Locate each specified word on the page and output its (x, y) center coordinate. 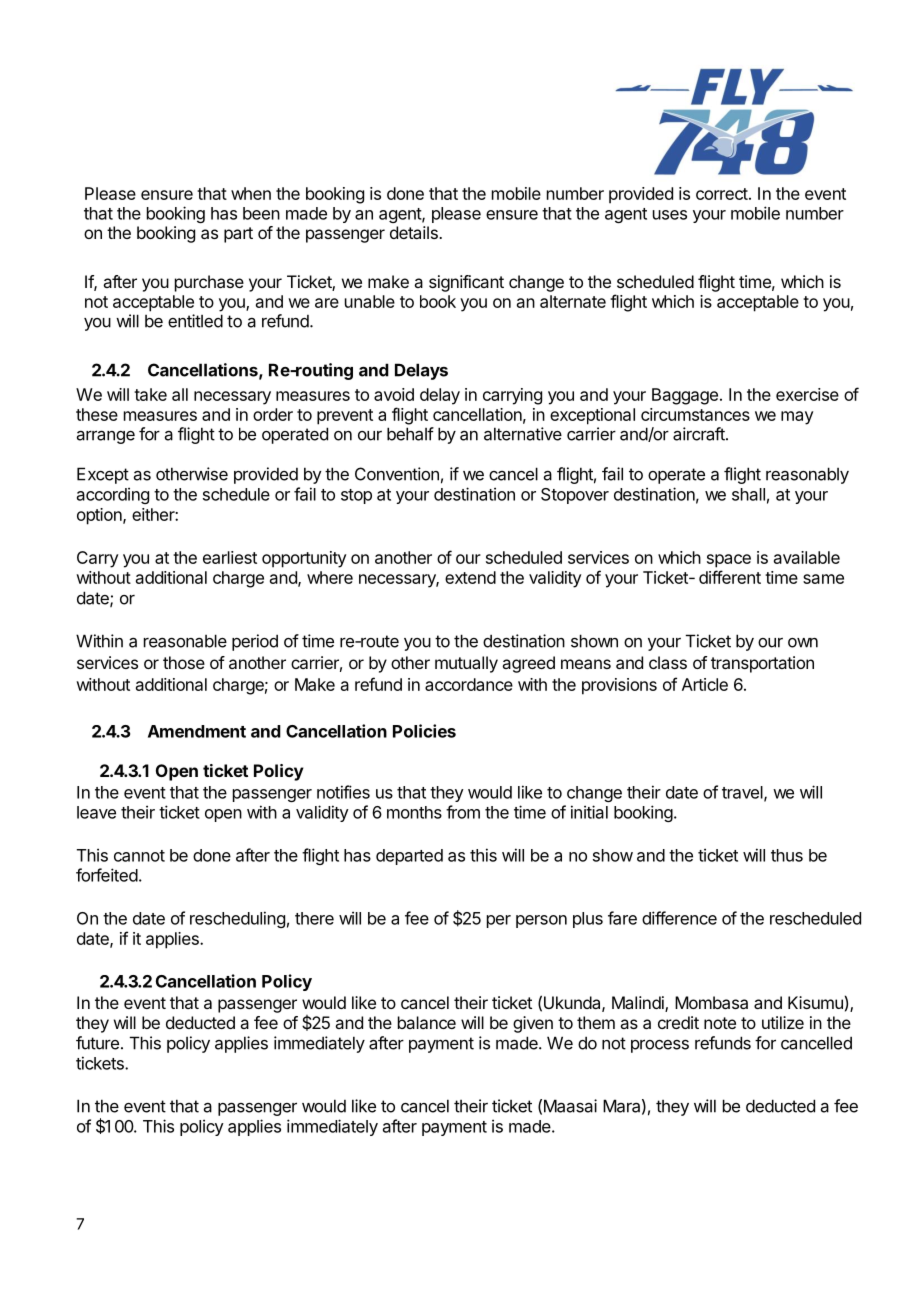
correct (722, 194)
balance (427, 1022)
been (261, 213)
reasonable (185, 641)
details (415, 232)
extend (470, 577)
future (97, 1043)
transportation (762, 664)
